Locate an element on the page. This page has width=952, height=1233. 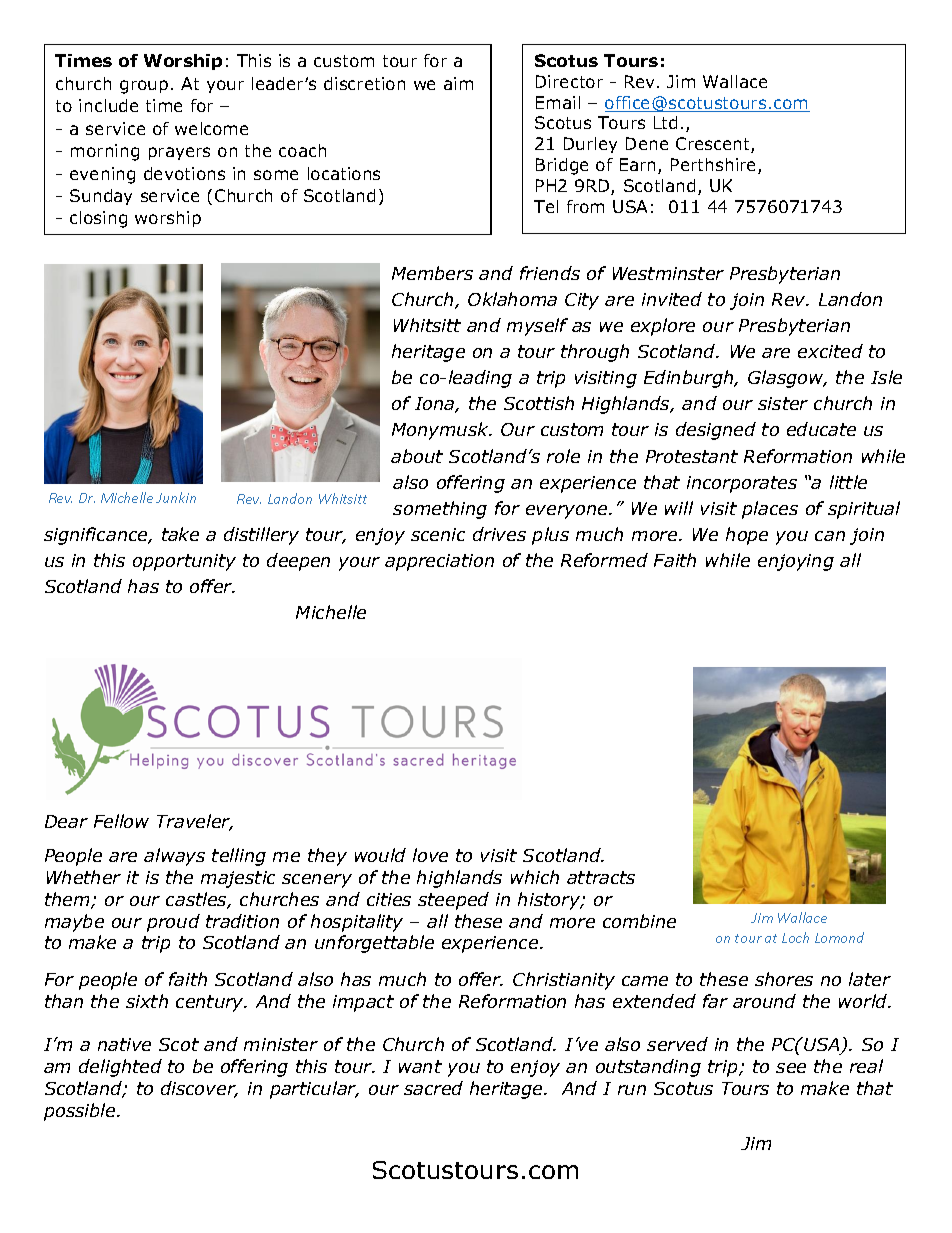
hope is located at coordinates (747, 536).
